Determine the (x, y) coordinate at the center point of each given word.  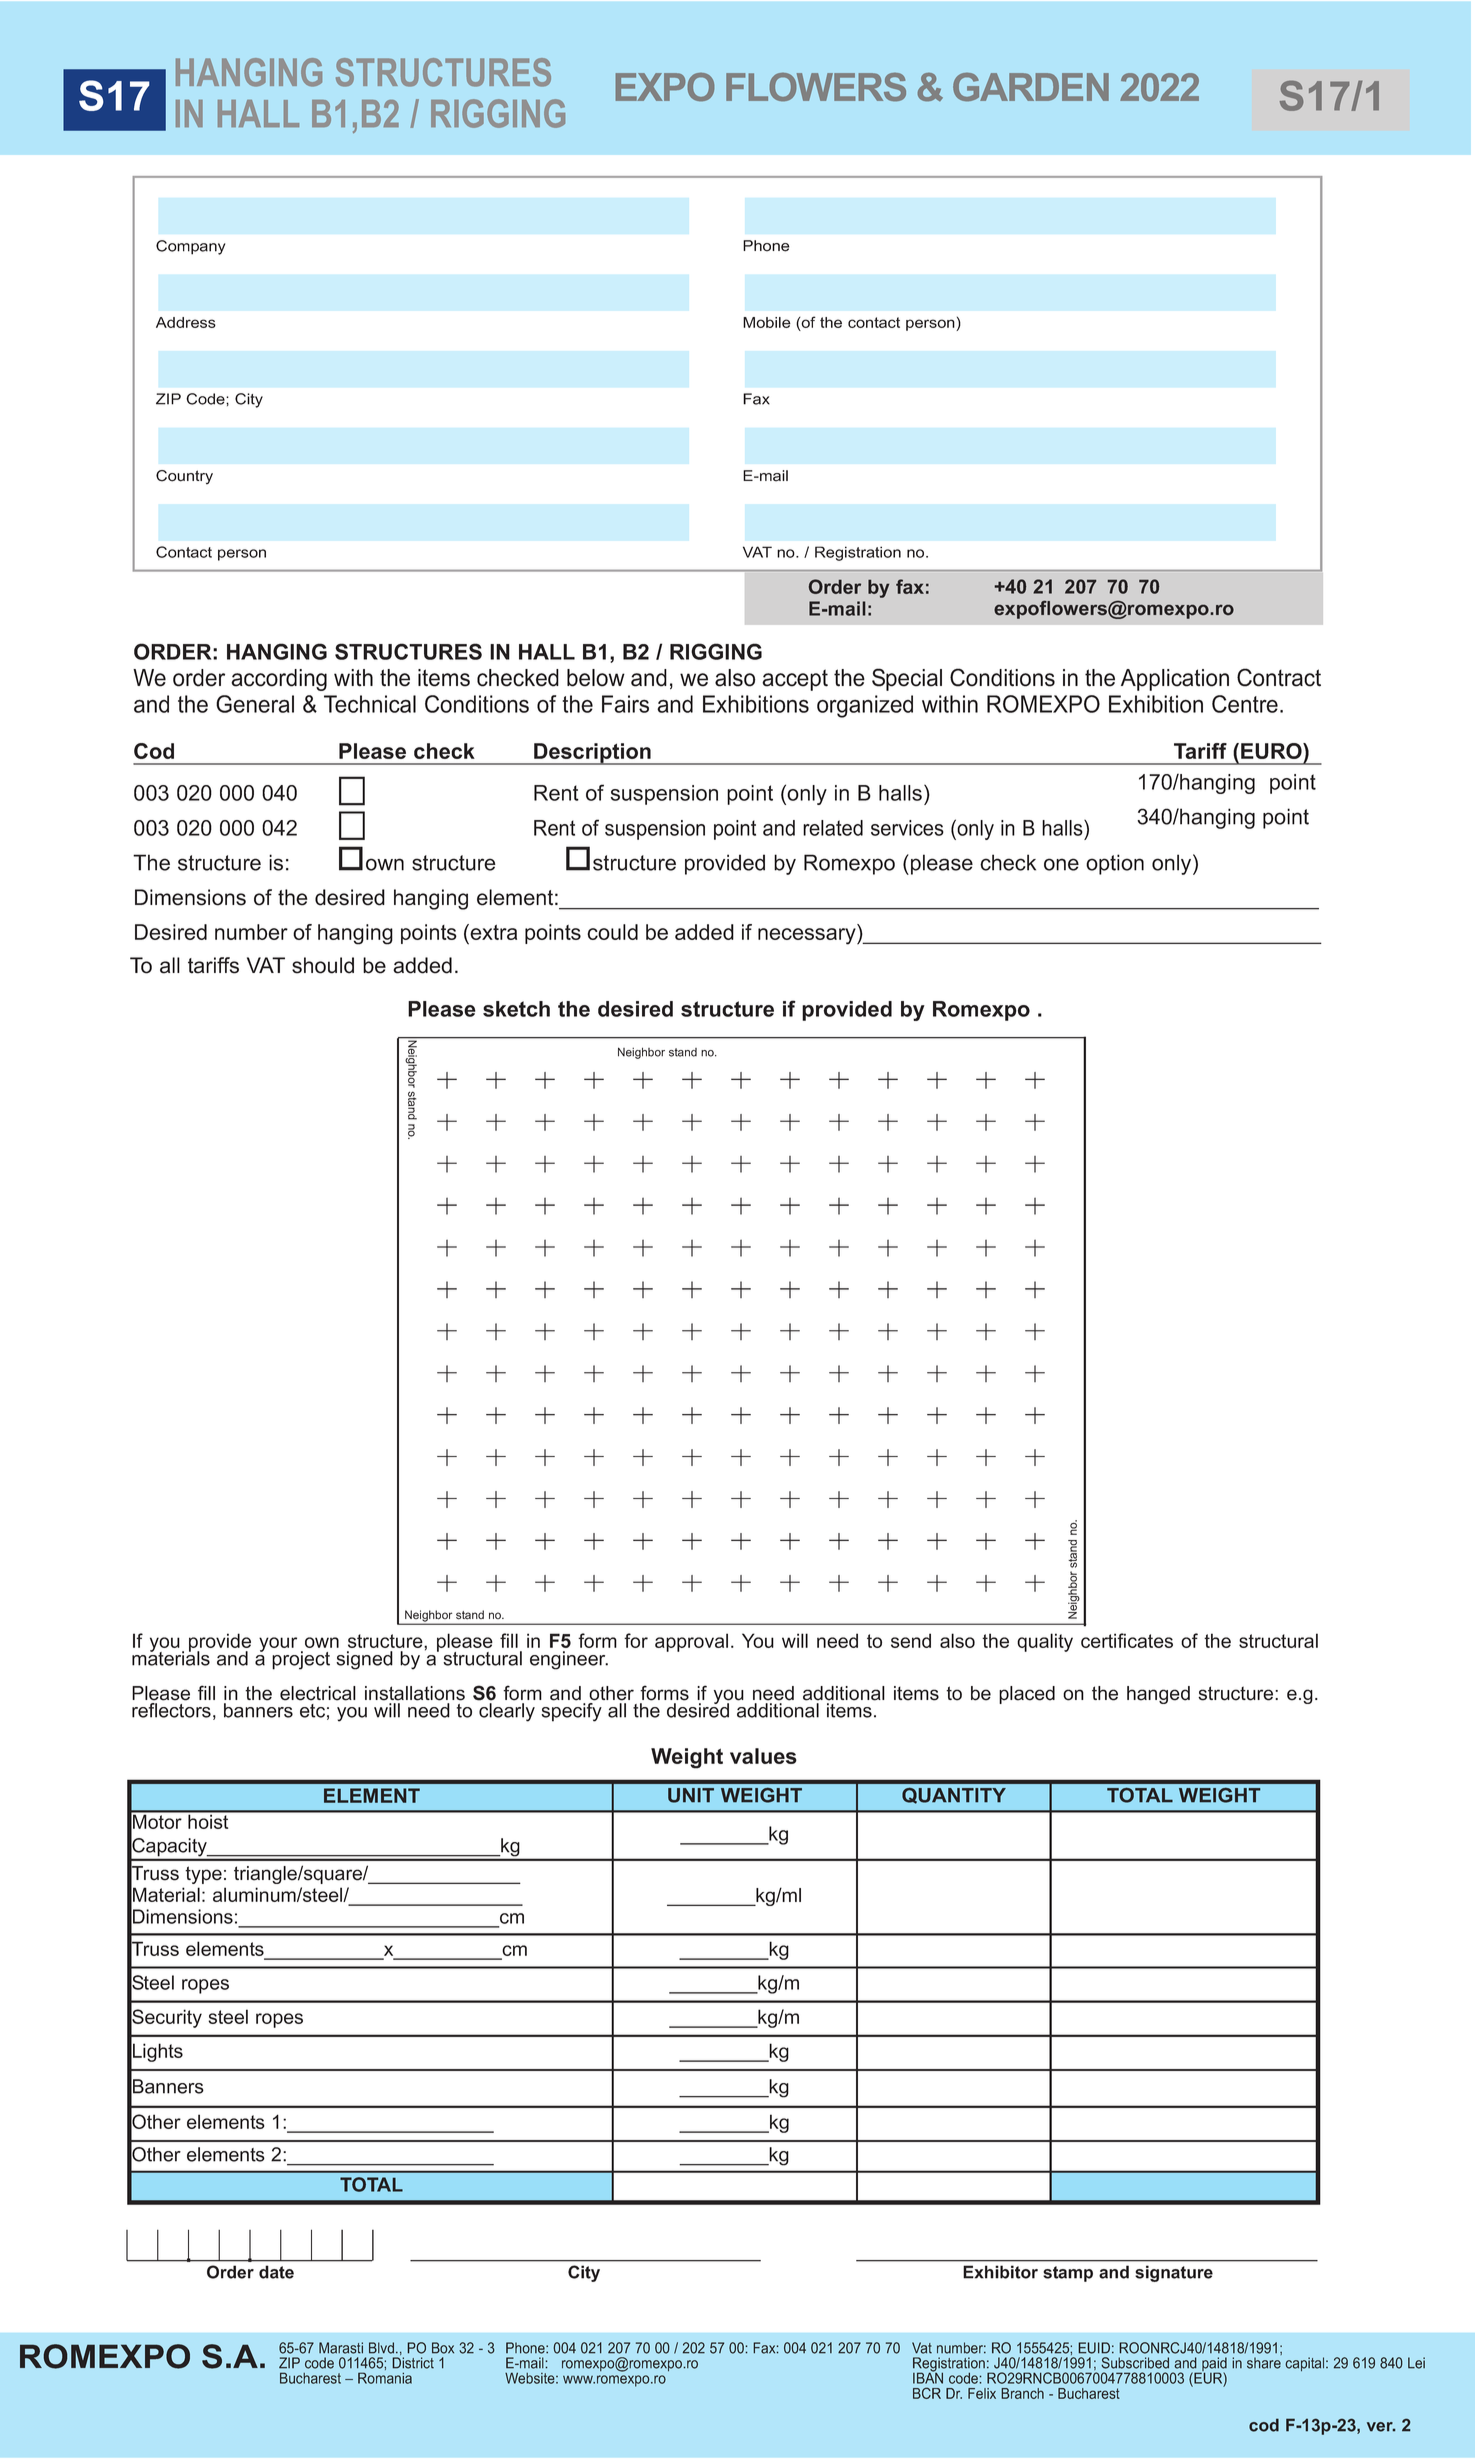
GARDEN (1031, 87)
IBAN (928, 2377)
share (1264, 2363)
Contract (1279, 677)
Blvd (381, 2348)
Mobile (767, 322)
